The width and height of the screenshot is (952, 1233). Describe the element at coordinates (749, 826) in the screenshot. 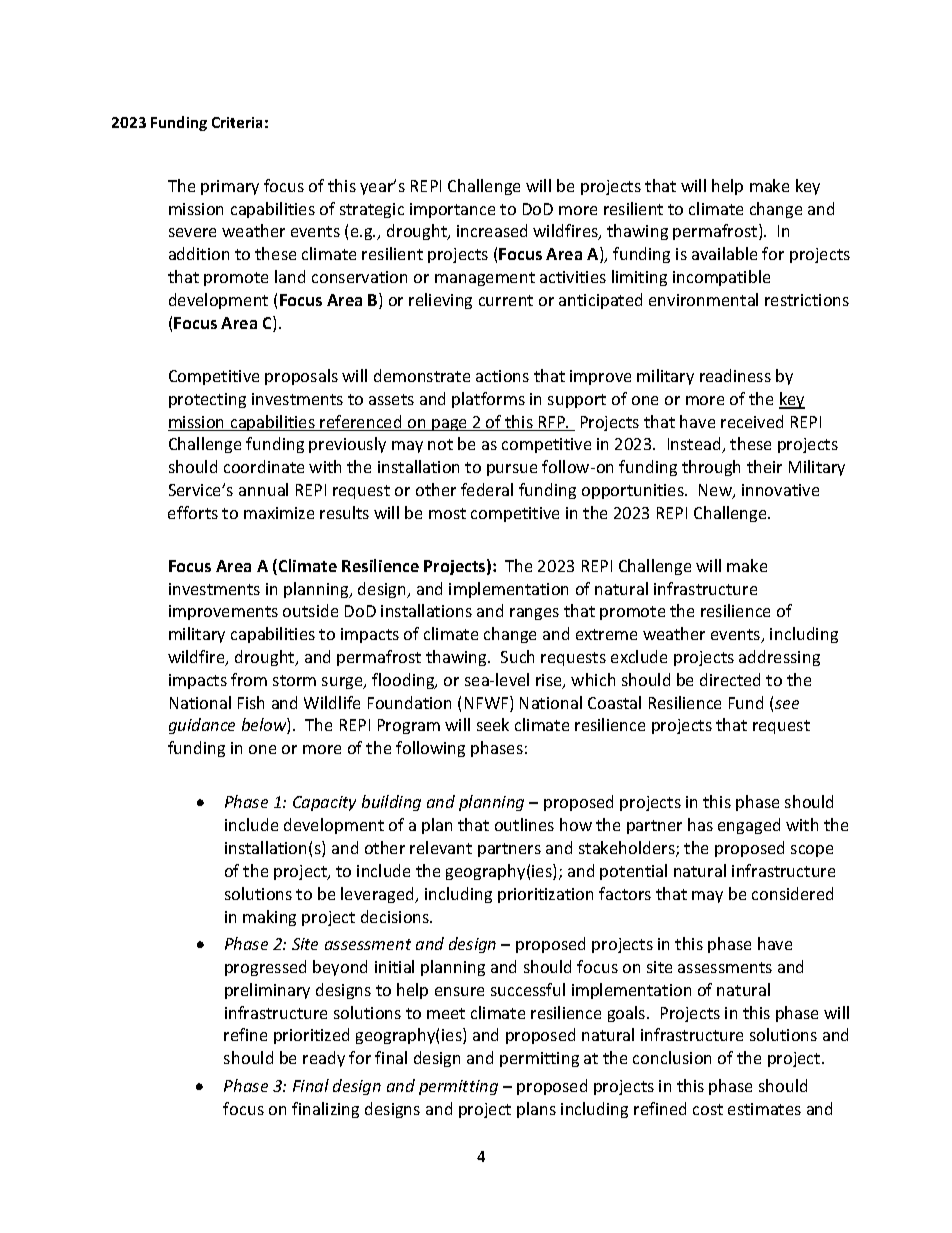

I see `engaged` at that location.
